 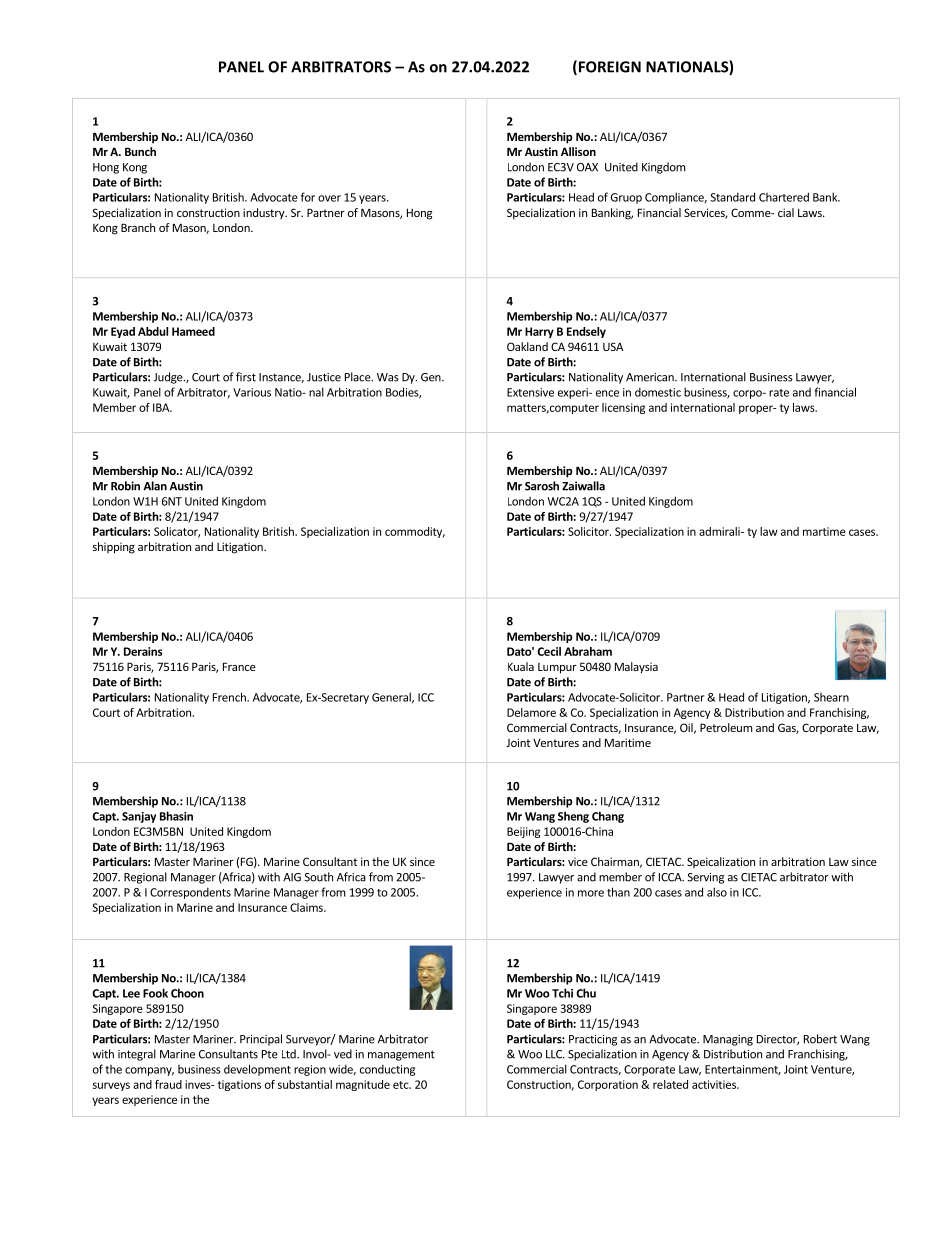 What do you see at coordinates (401, 1055) in the document?
I see `management` at bounding box center [401, 1055].
